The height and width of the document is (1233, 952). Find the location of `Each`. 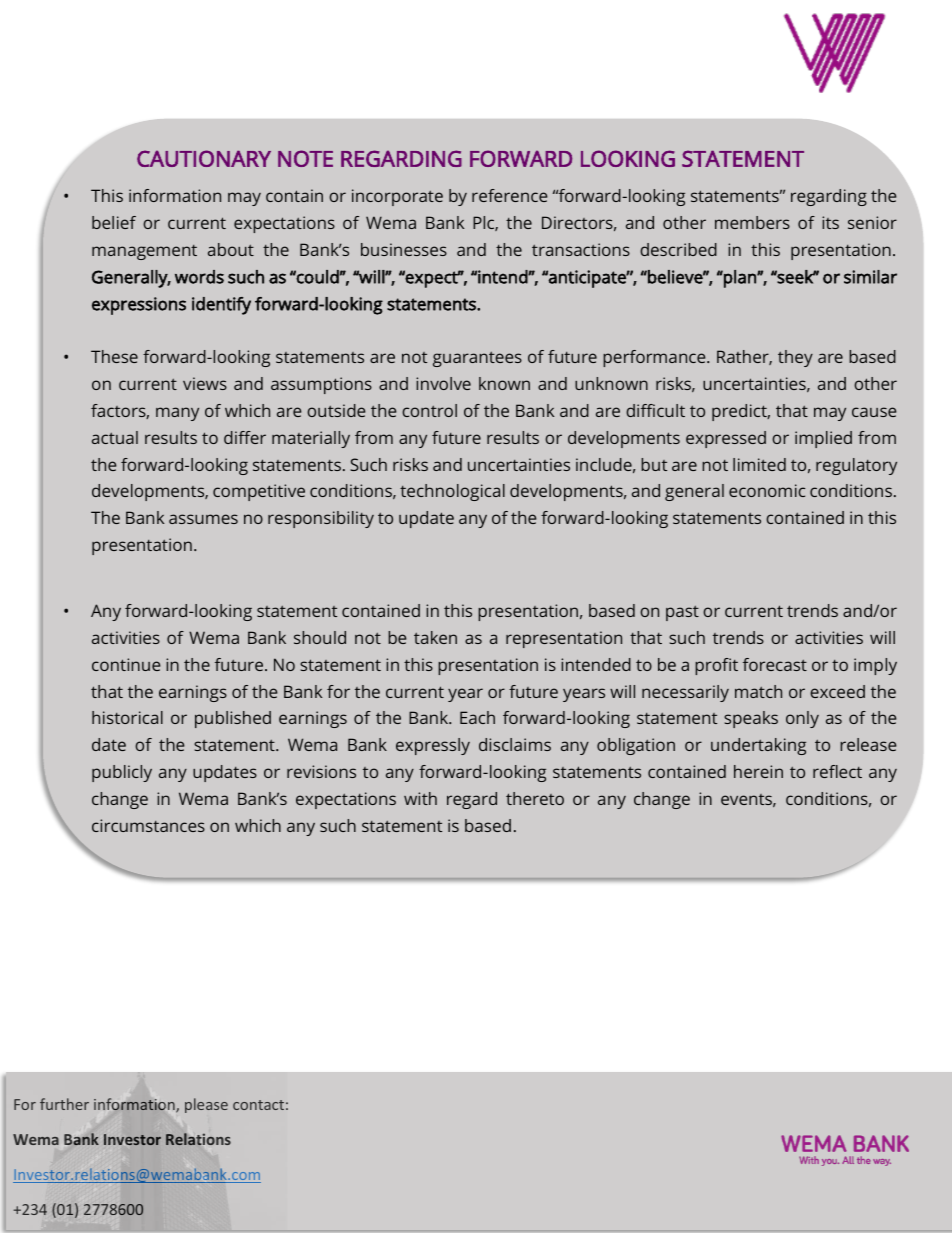

Each is located at coordinates (477, 717).
